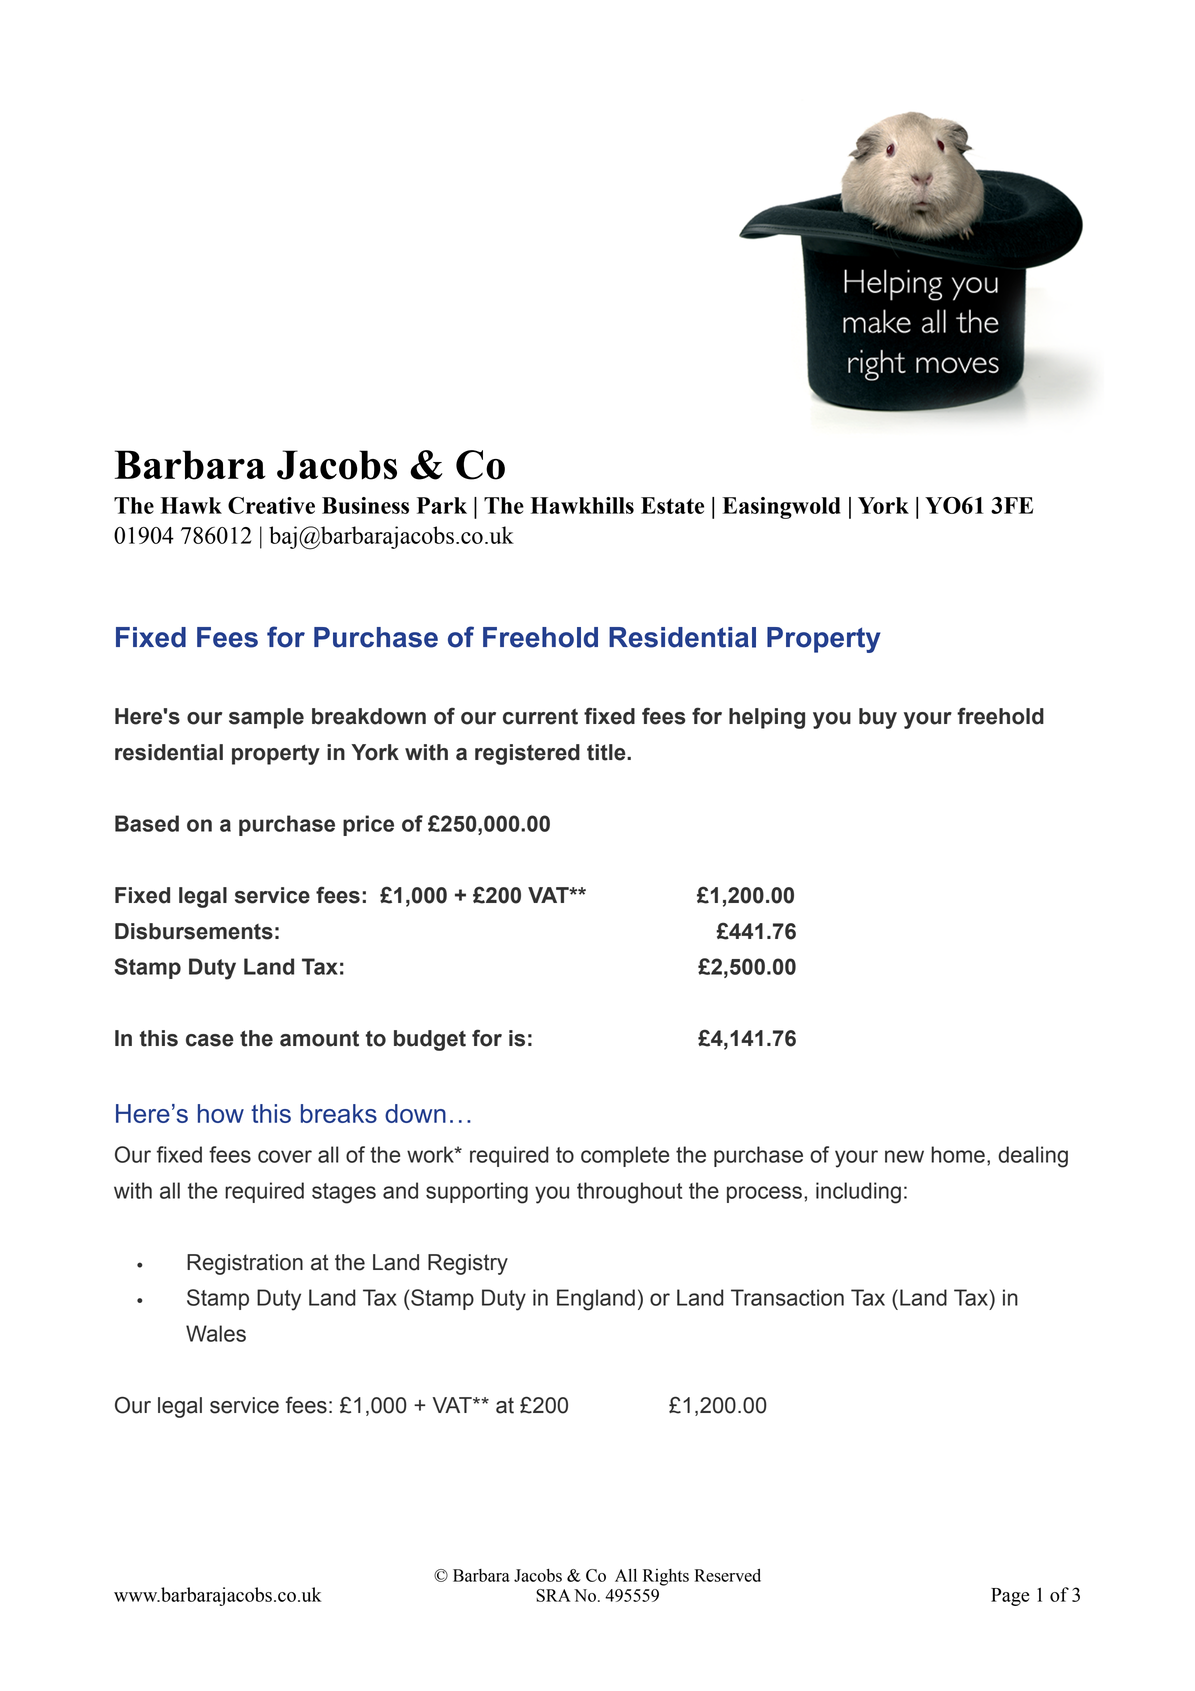 Image resolution: width=1195 pixels, height=1691 pixels. I want to click on SRA, so click(553, 1595).
